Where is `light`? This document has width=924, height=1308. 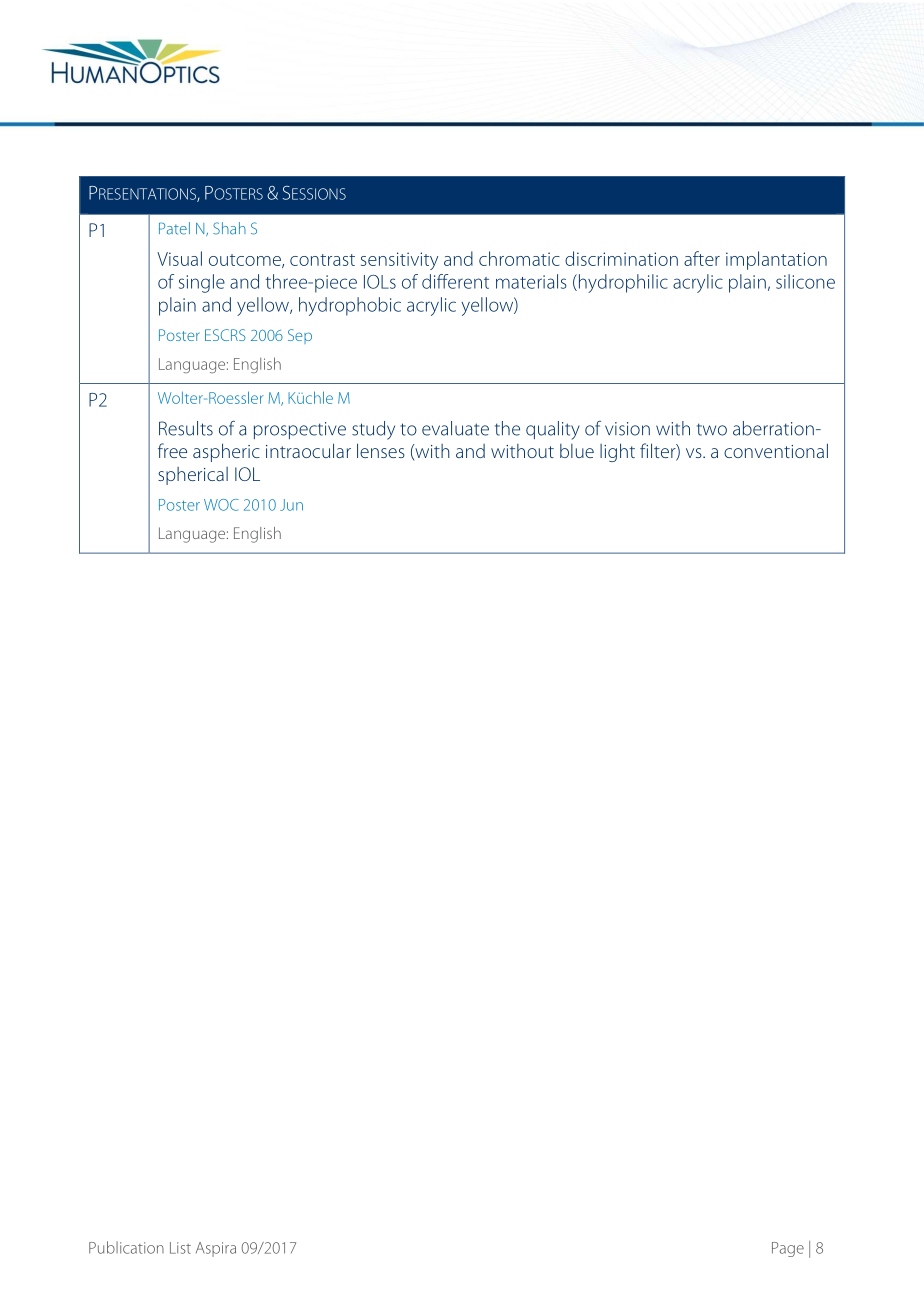
light is located at coordinates (617, 452).
